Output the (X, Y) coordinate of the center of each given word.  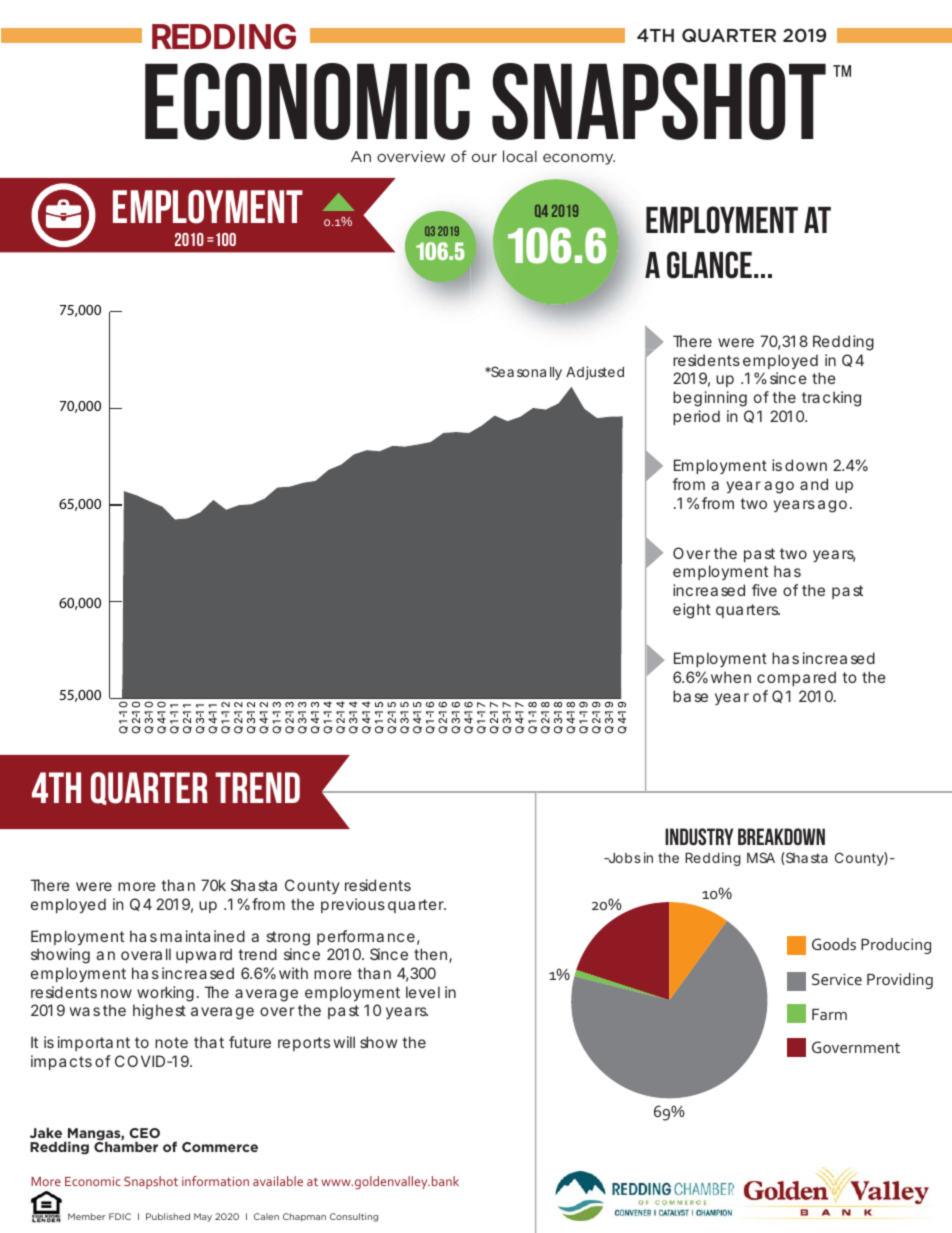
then (432, 955)
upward (204, 955)
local (520, 156)
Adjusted (595, 373)
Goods (834, 944)
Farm (829, 1014)
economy (579, 159)
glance (709, 265)
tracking (831, 399)
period (696, 417)
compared (796, 678)
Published (168, 1216)
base (690, 696)
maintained (202, 936)
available (278, 1181)
